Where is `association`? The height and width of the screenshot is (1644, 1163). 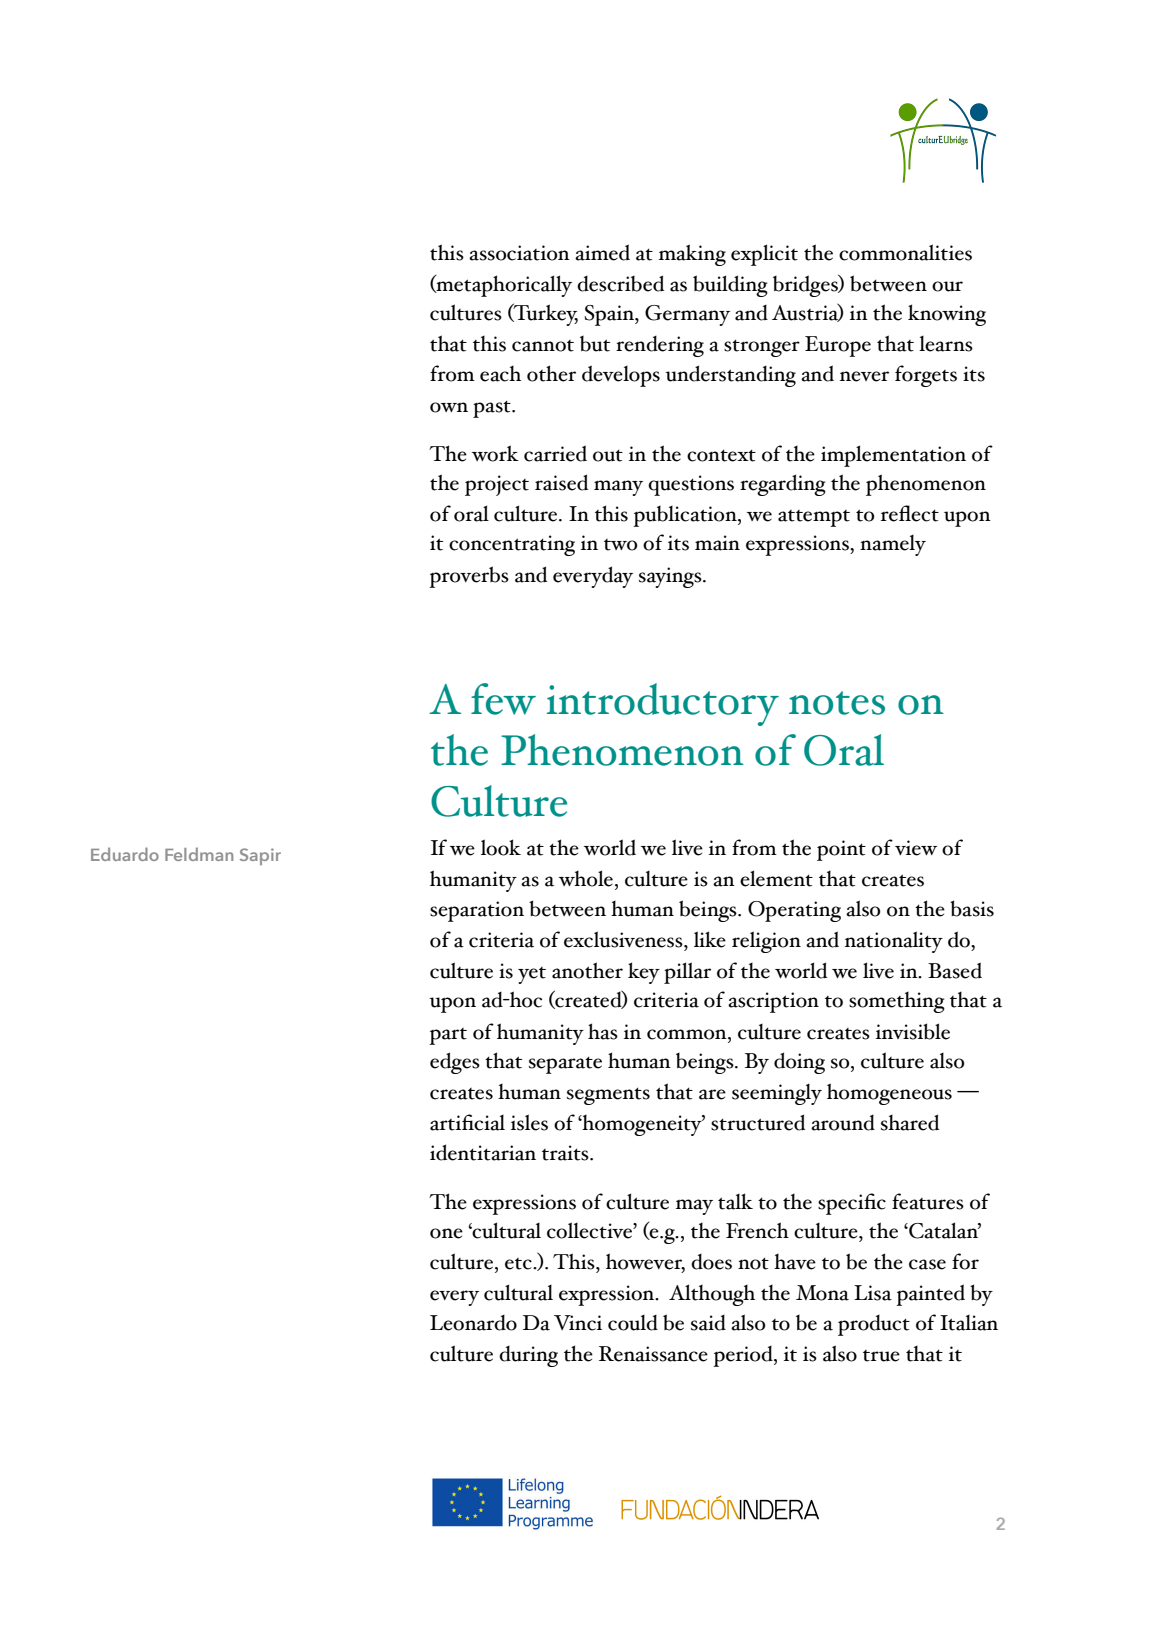
association is located at coordinates (519, 253).
